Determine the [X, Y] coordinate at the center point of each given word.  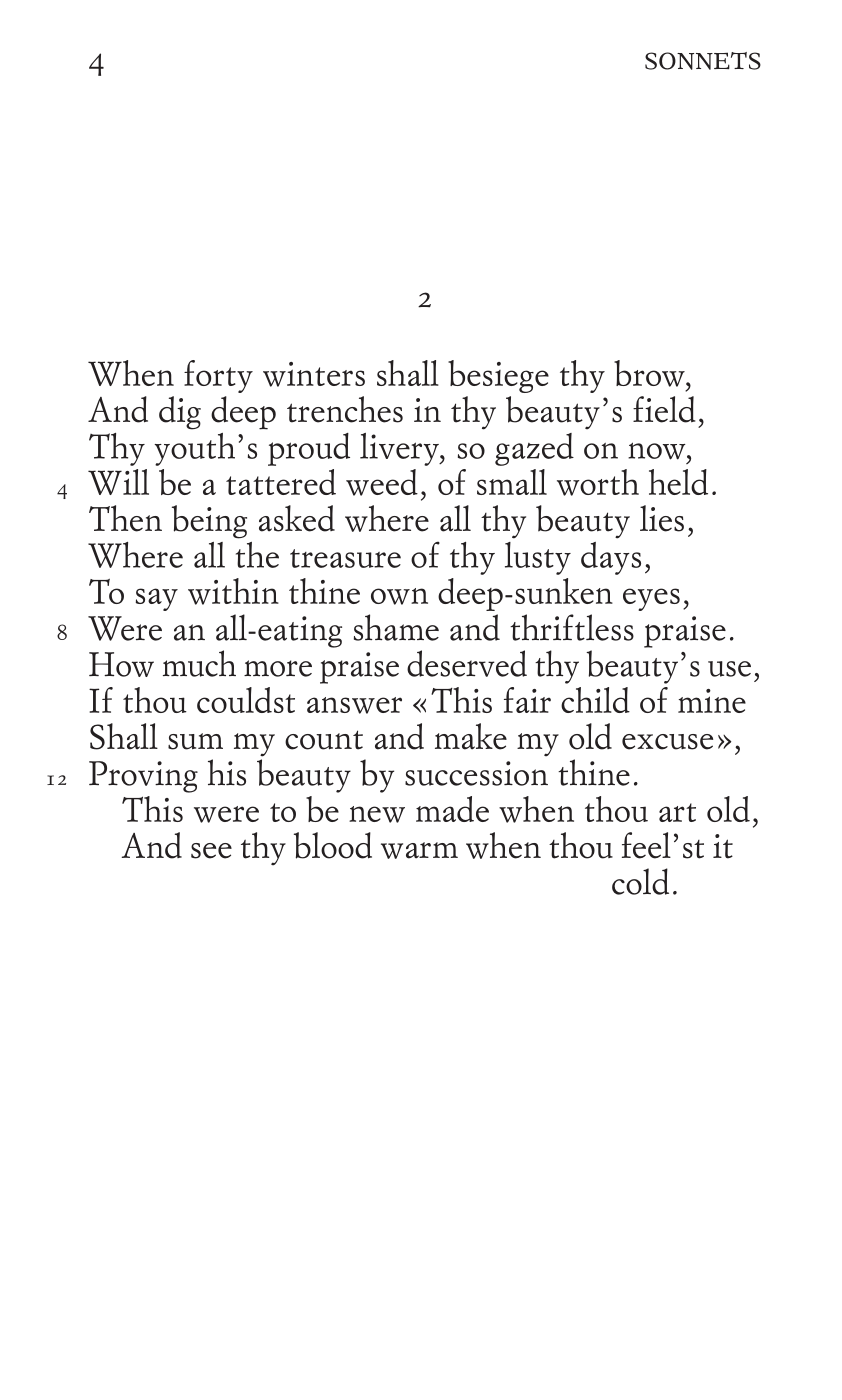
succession [476, 773]
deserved [467, 663]
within [233, 591]
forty [218, 376]
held [678, 482]
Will [118, 482]
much [199, 663]
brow [650, 373]
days [611, 558]
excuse [667, 742]
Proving [143, 777]
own [399, 596]
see [211, 851]
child [595, 700]
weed [382, 482]
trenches [345, 409]
